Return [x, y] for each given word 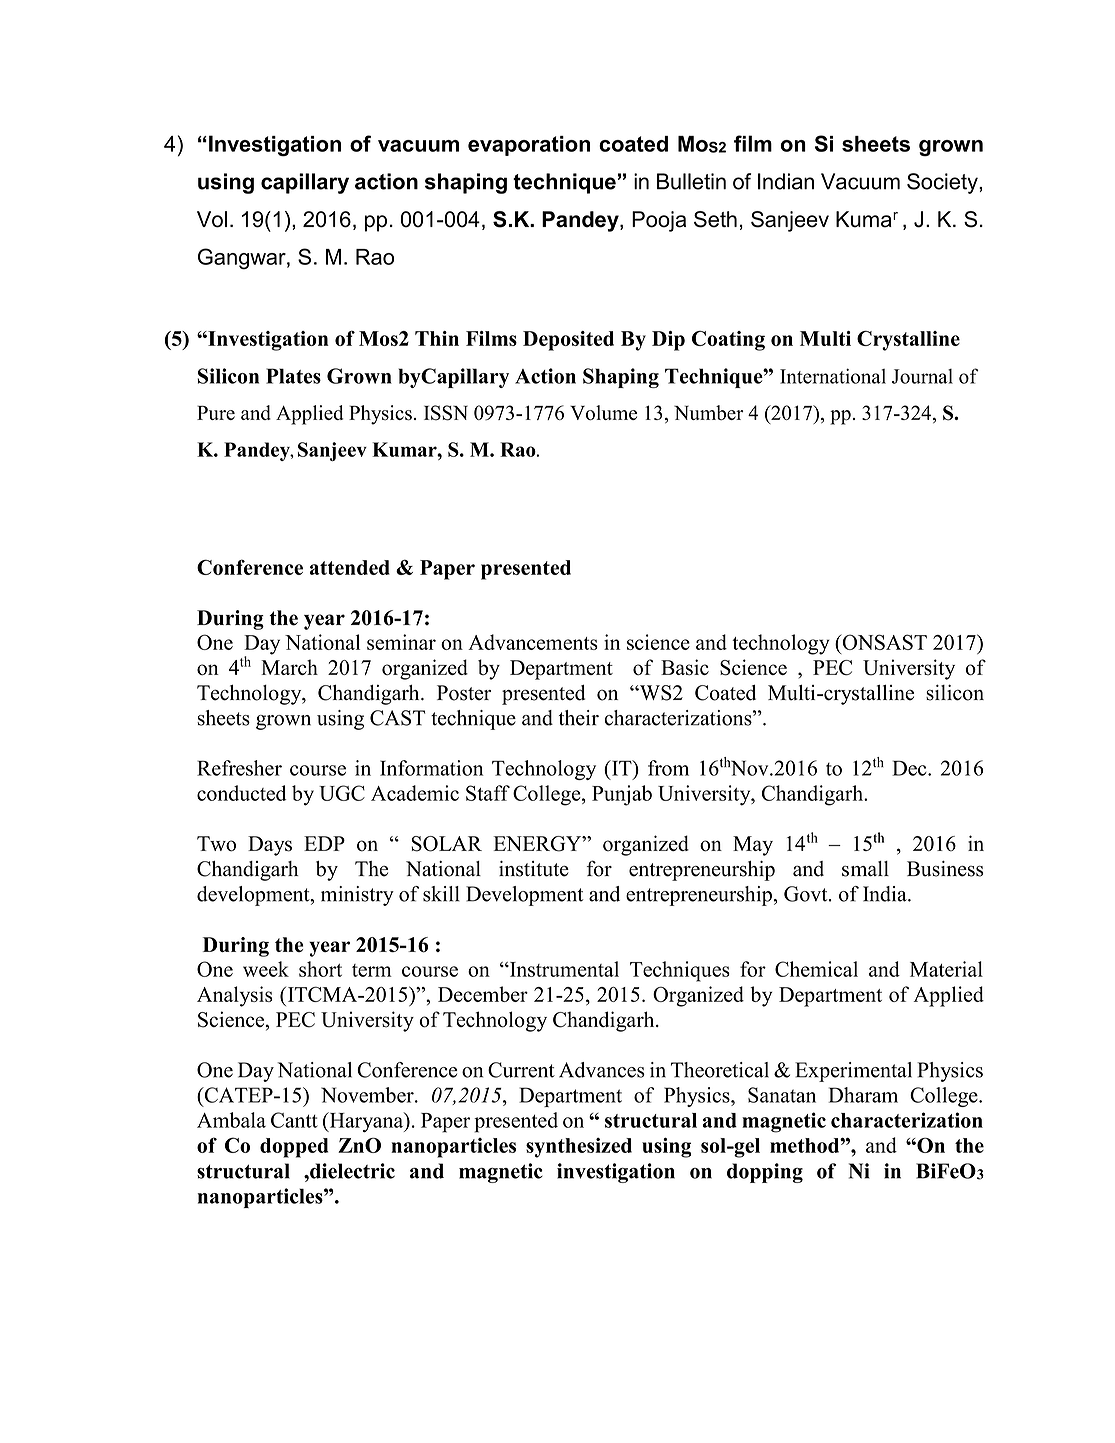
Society [943, 183]
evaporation [529, 146]
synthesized [579, 1148]
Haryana [366, 1122]
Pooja [659, 221]
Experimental [853, 1072]
